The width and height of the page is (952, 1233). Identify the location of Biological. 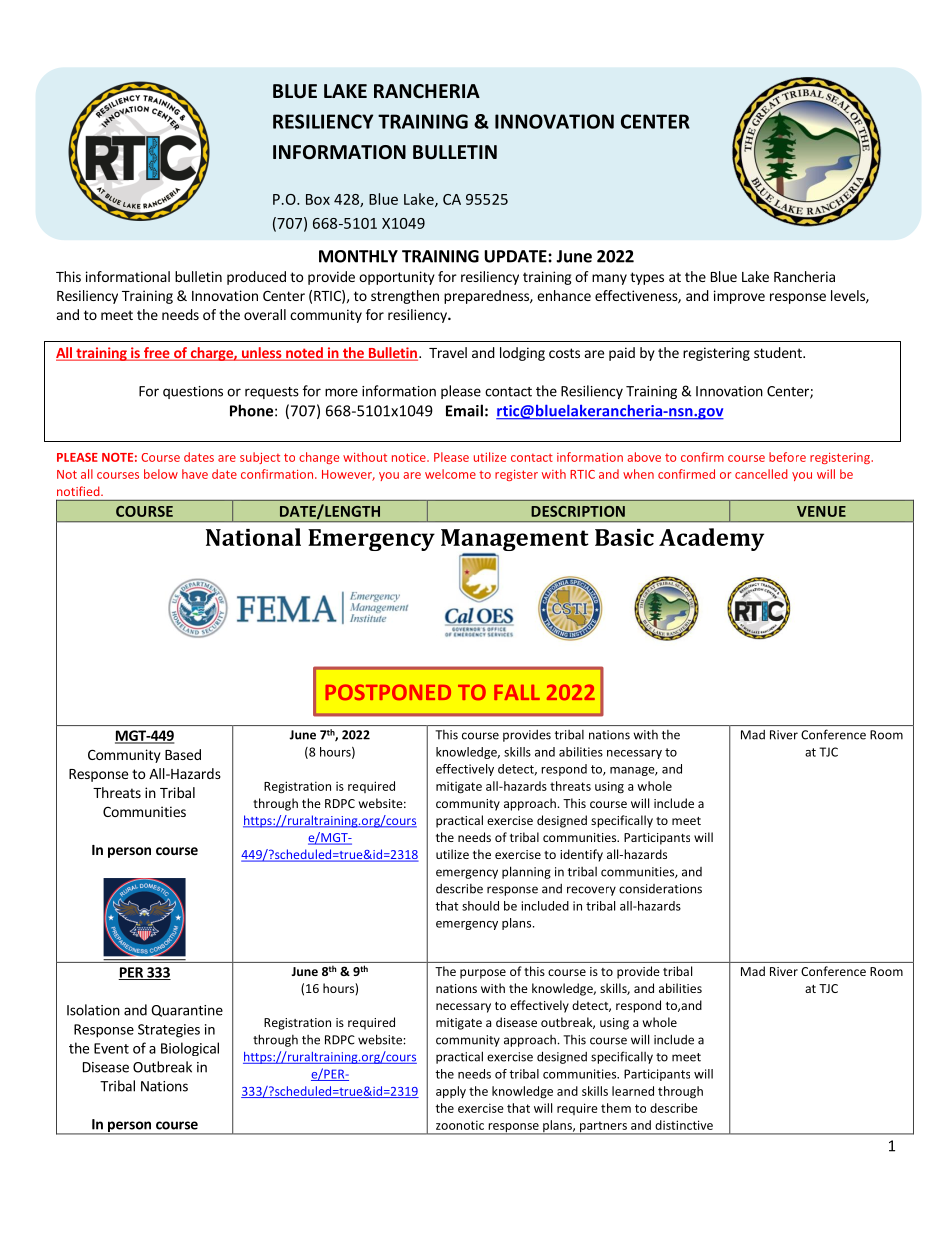
(190, 1049).
